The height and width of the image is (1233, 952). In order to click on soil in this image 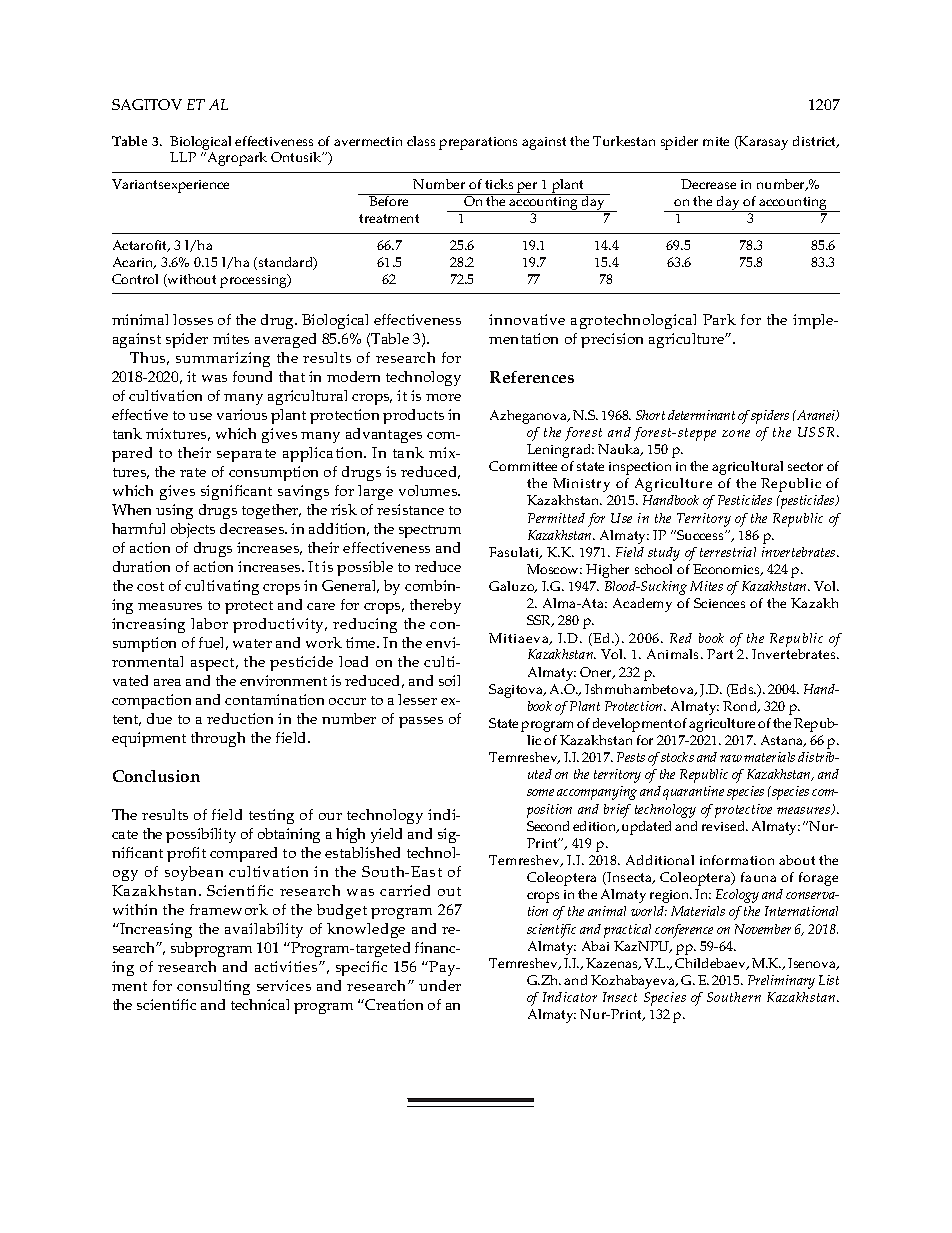, I will do `click(449, 680)`.
